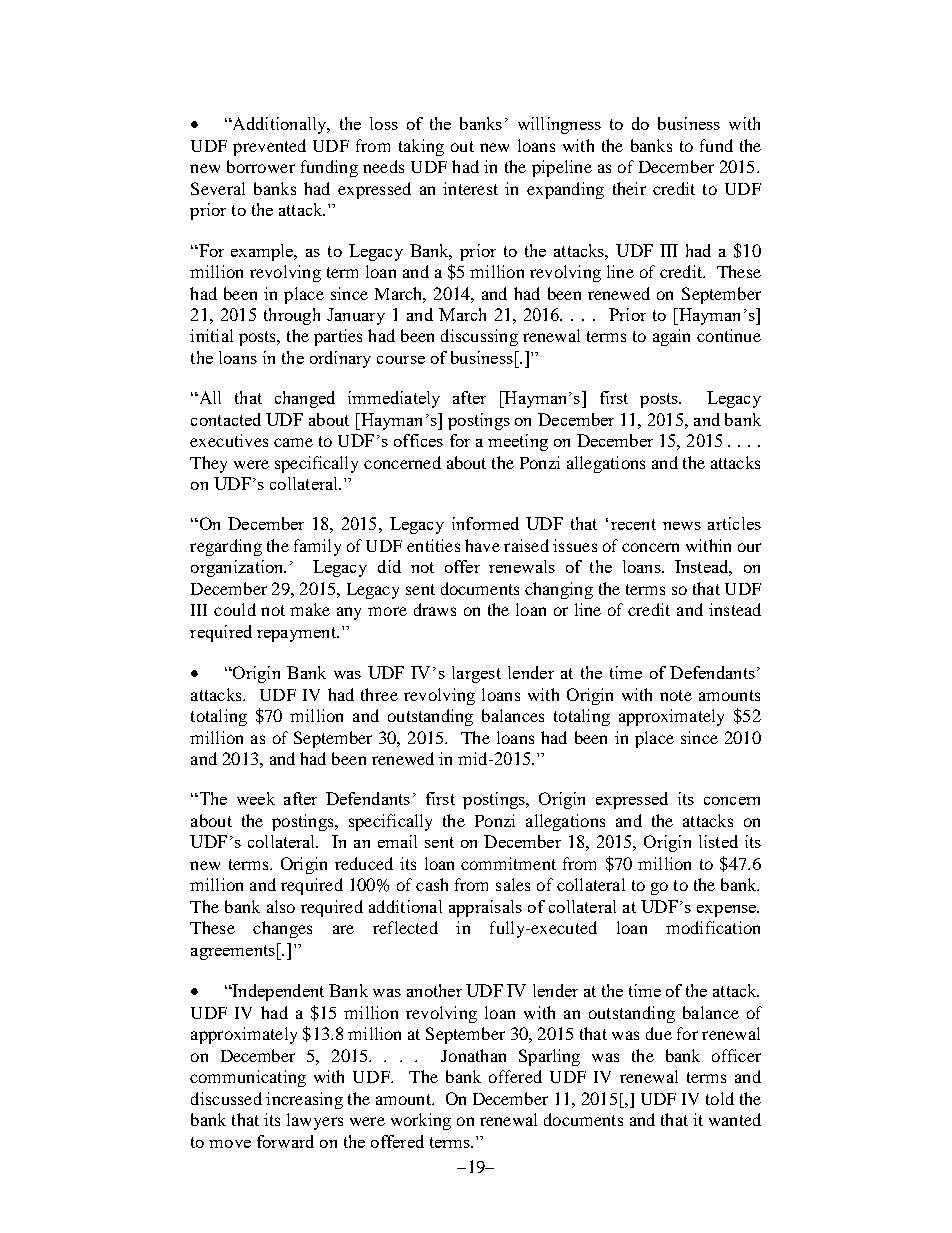 This screenshot has height=1233, width=952. I want to click on came, so click(293, 442).
